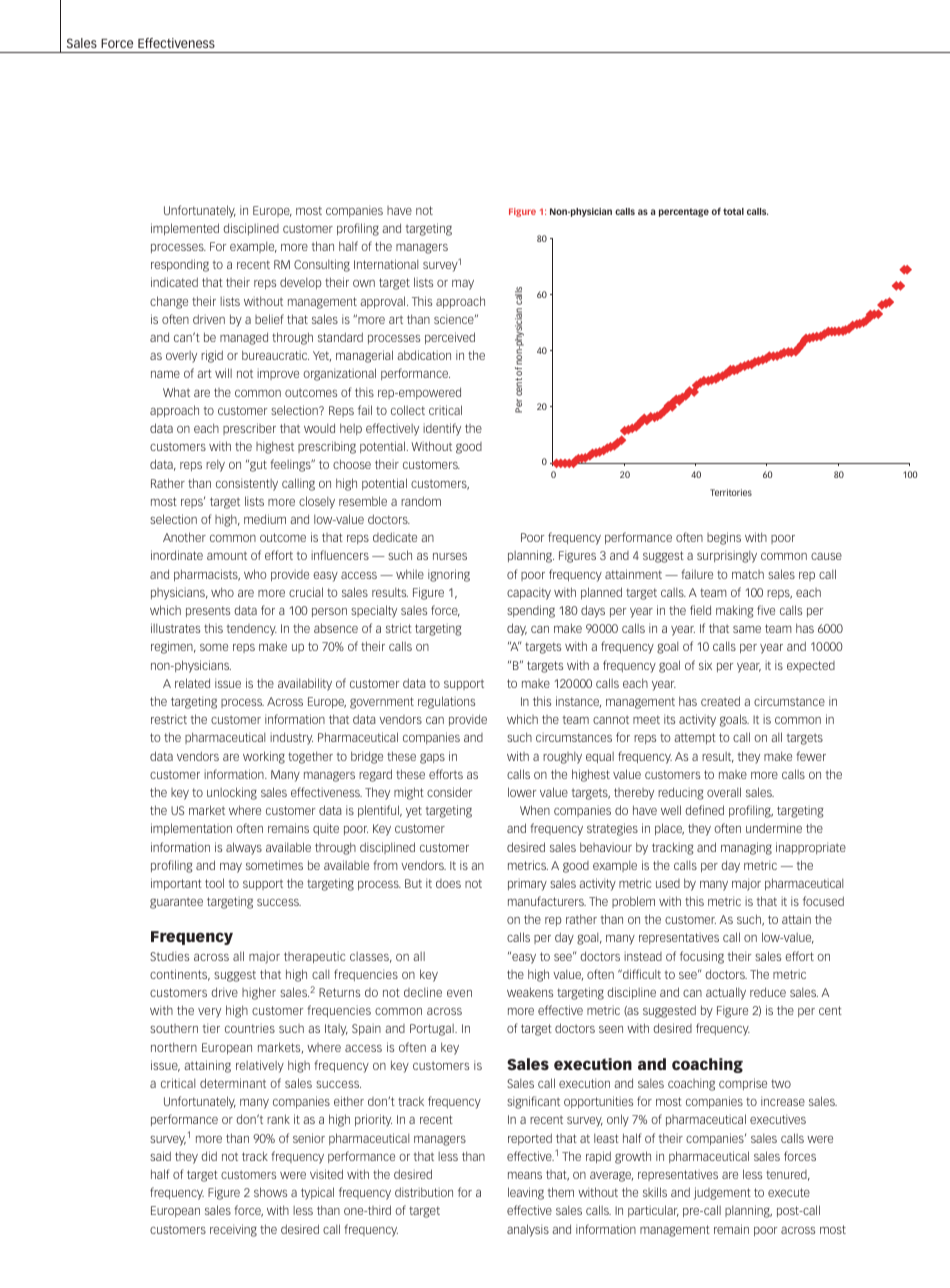 This page has width=950, height=1288. I want to click on random, so click(421, 501).
